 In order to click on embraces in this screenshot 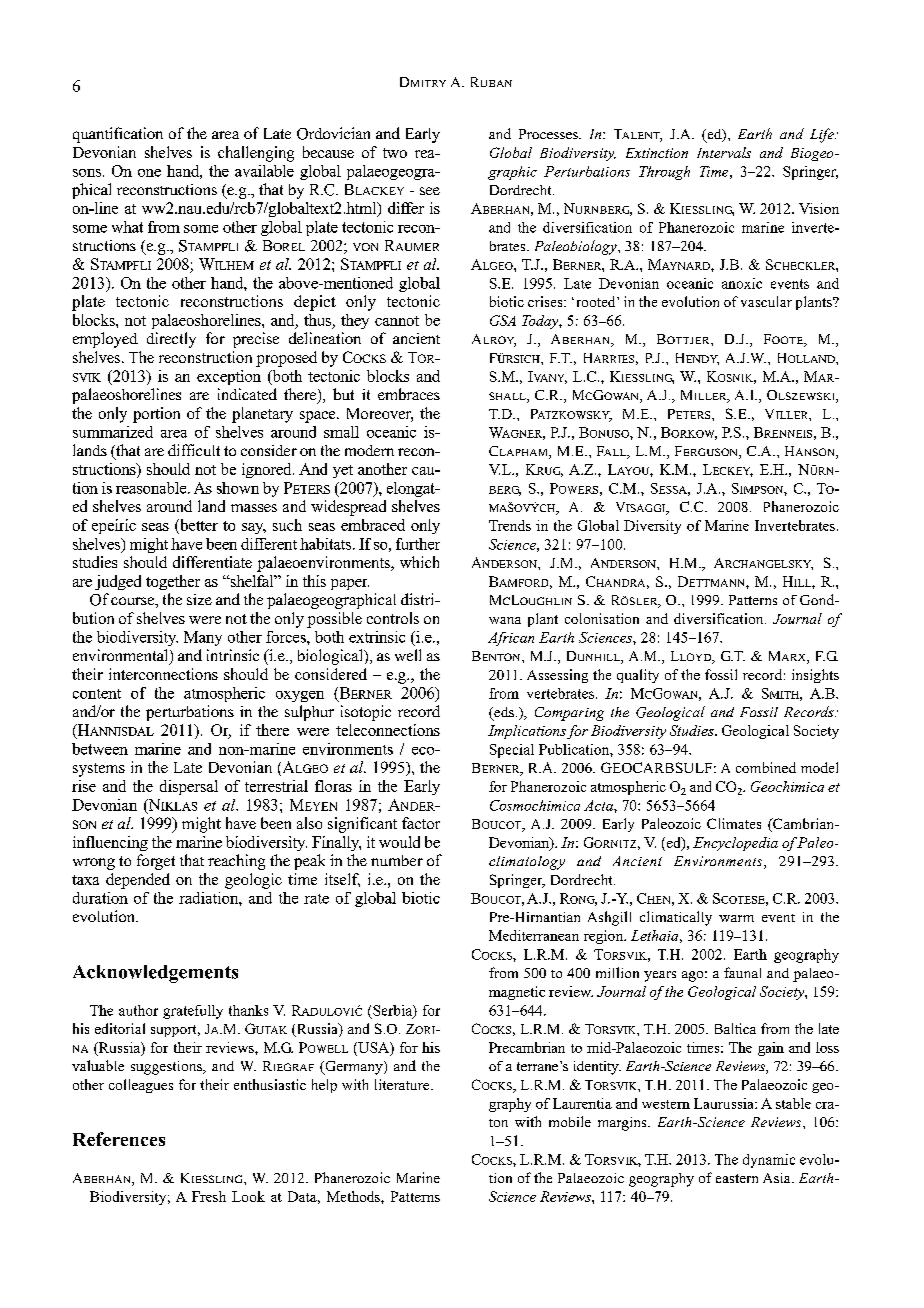, I will do `click(409, 394)`.
